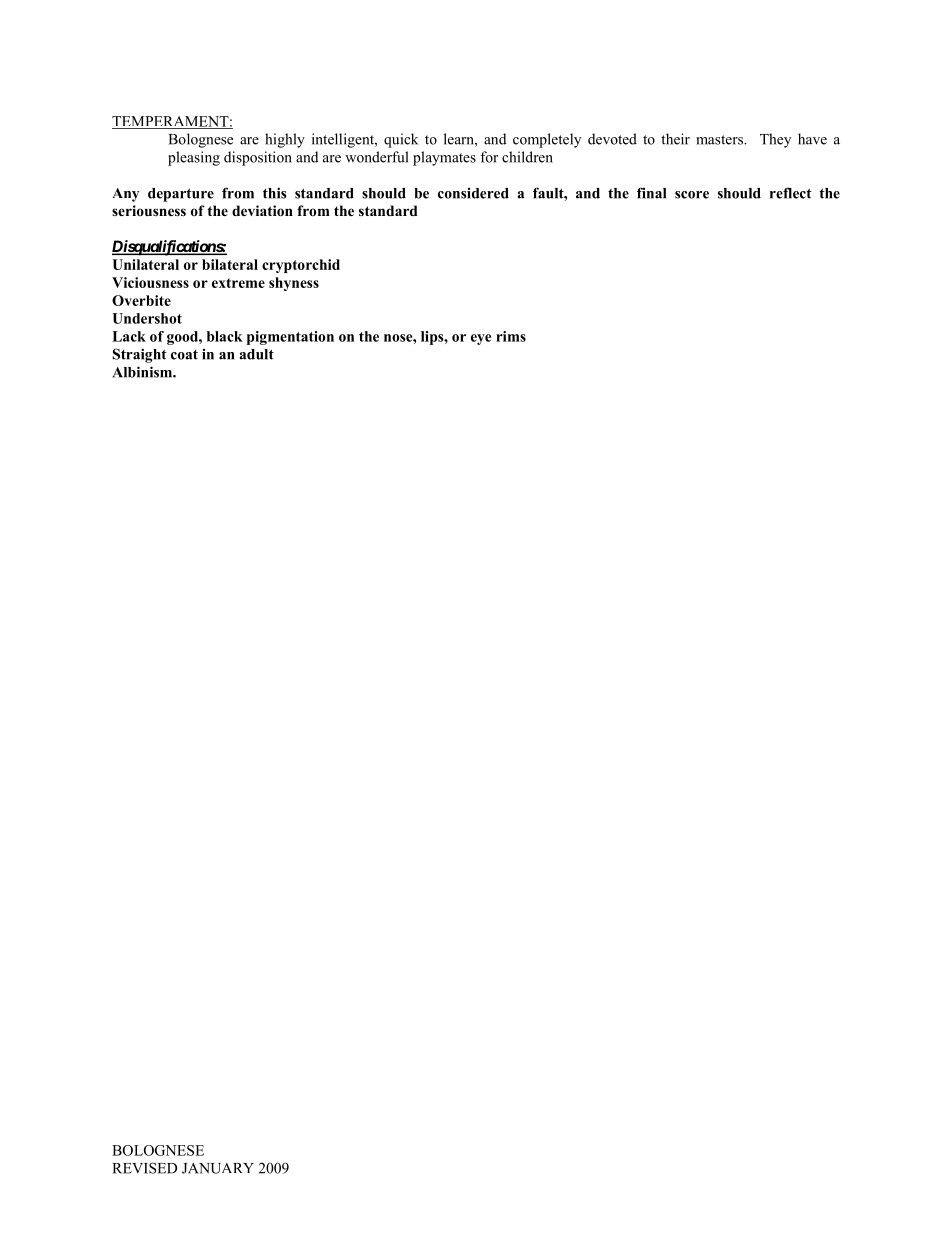 The width and height of the screenshot is (952, 1233). What do you see at coordinates (257, 354) in the screenshot?
I see `adult` at bounding box center [257, 354].
